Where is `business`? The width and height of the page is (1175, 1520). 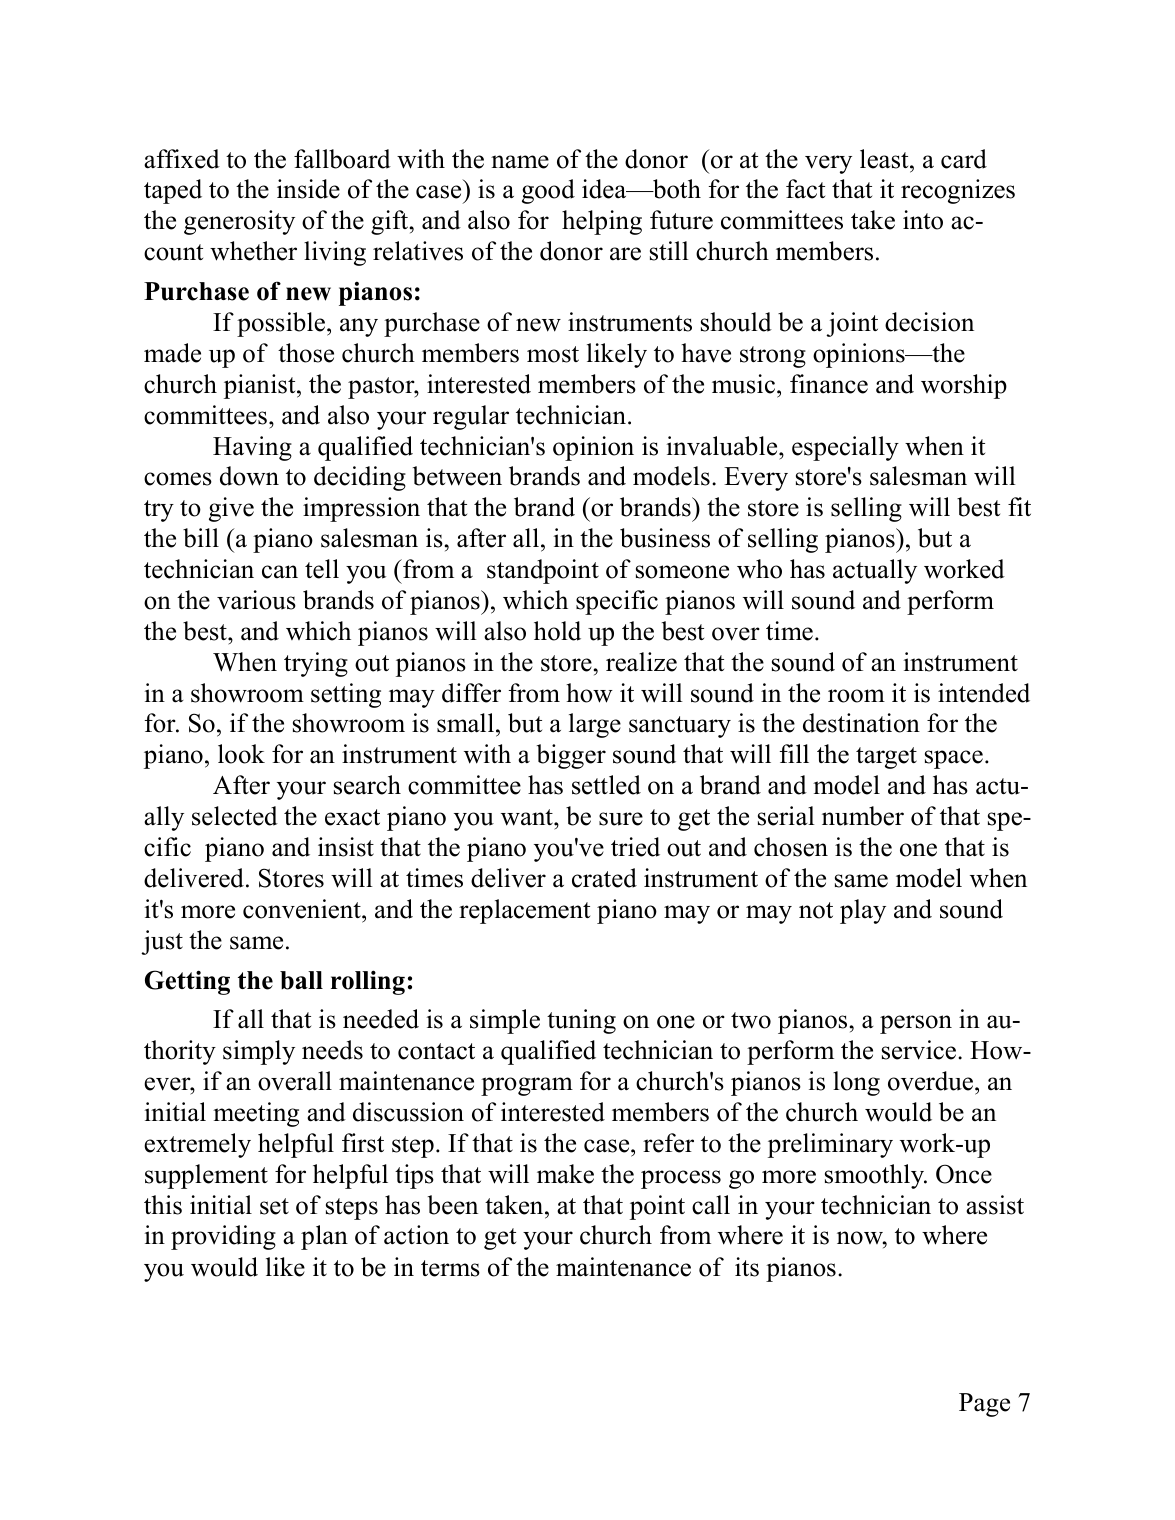
business is located at coordinates (665, 538).
